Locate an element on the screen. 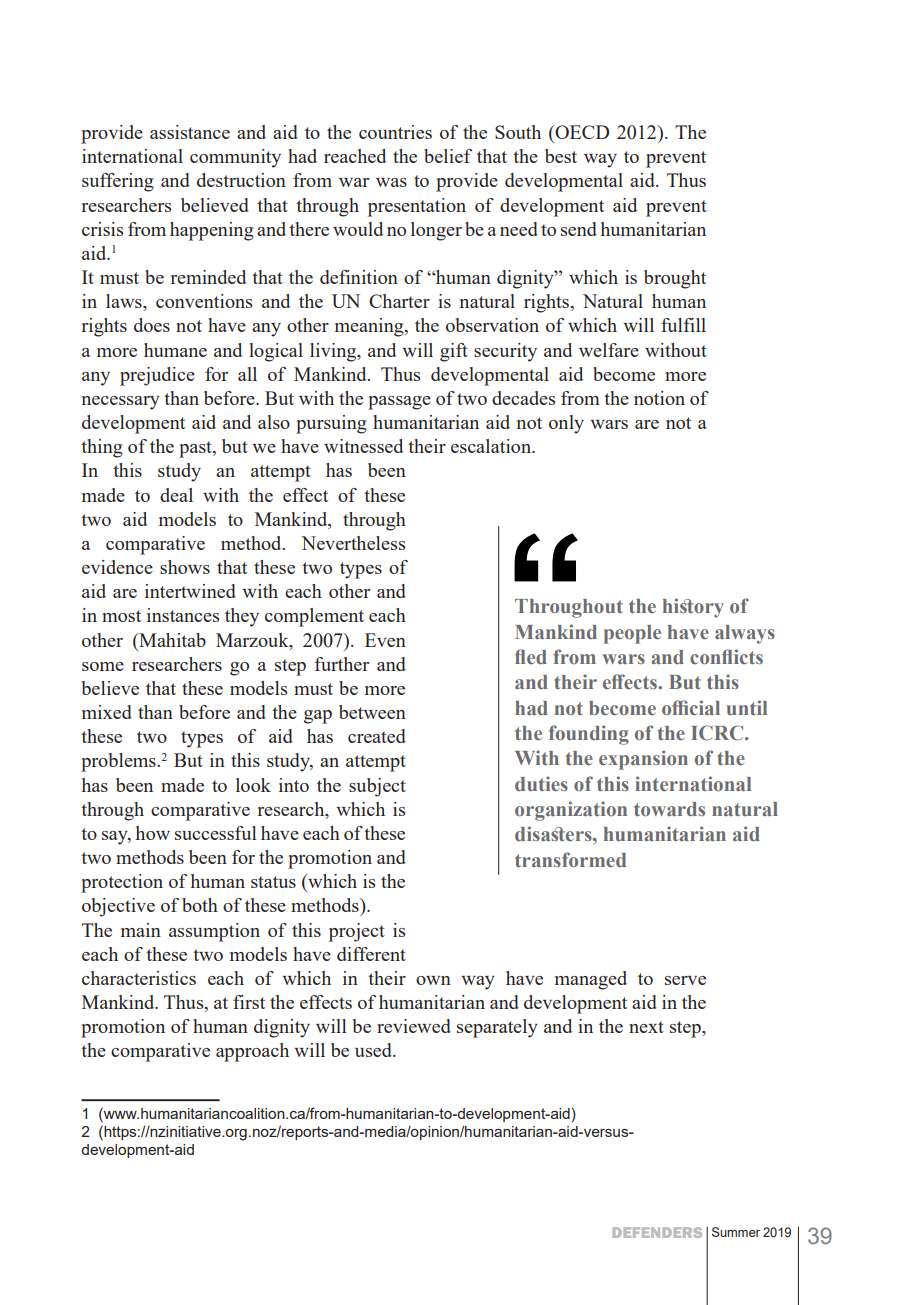  towards is located at coordinates (669, 809).
